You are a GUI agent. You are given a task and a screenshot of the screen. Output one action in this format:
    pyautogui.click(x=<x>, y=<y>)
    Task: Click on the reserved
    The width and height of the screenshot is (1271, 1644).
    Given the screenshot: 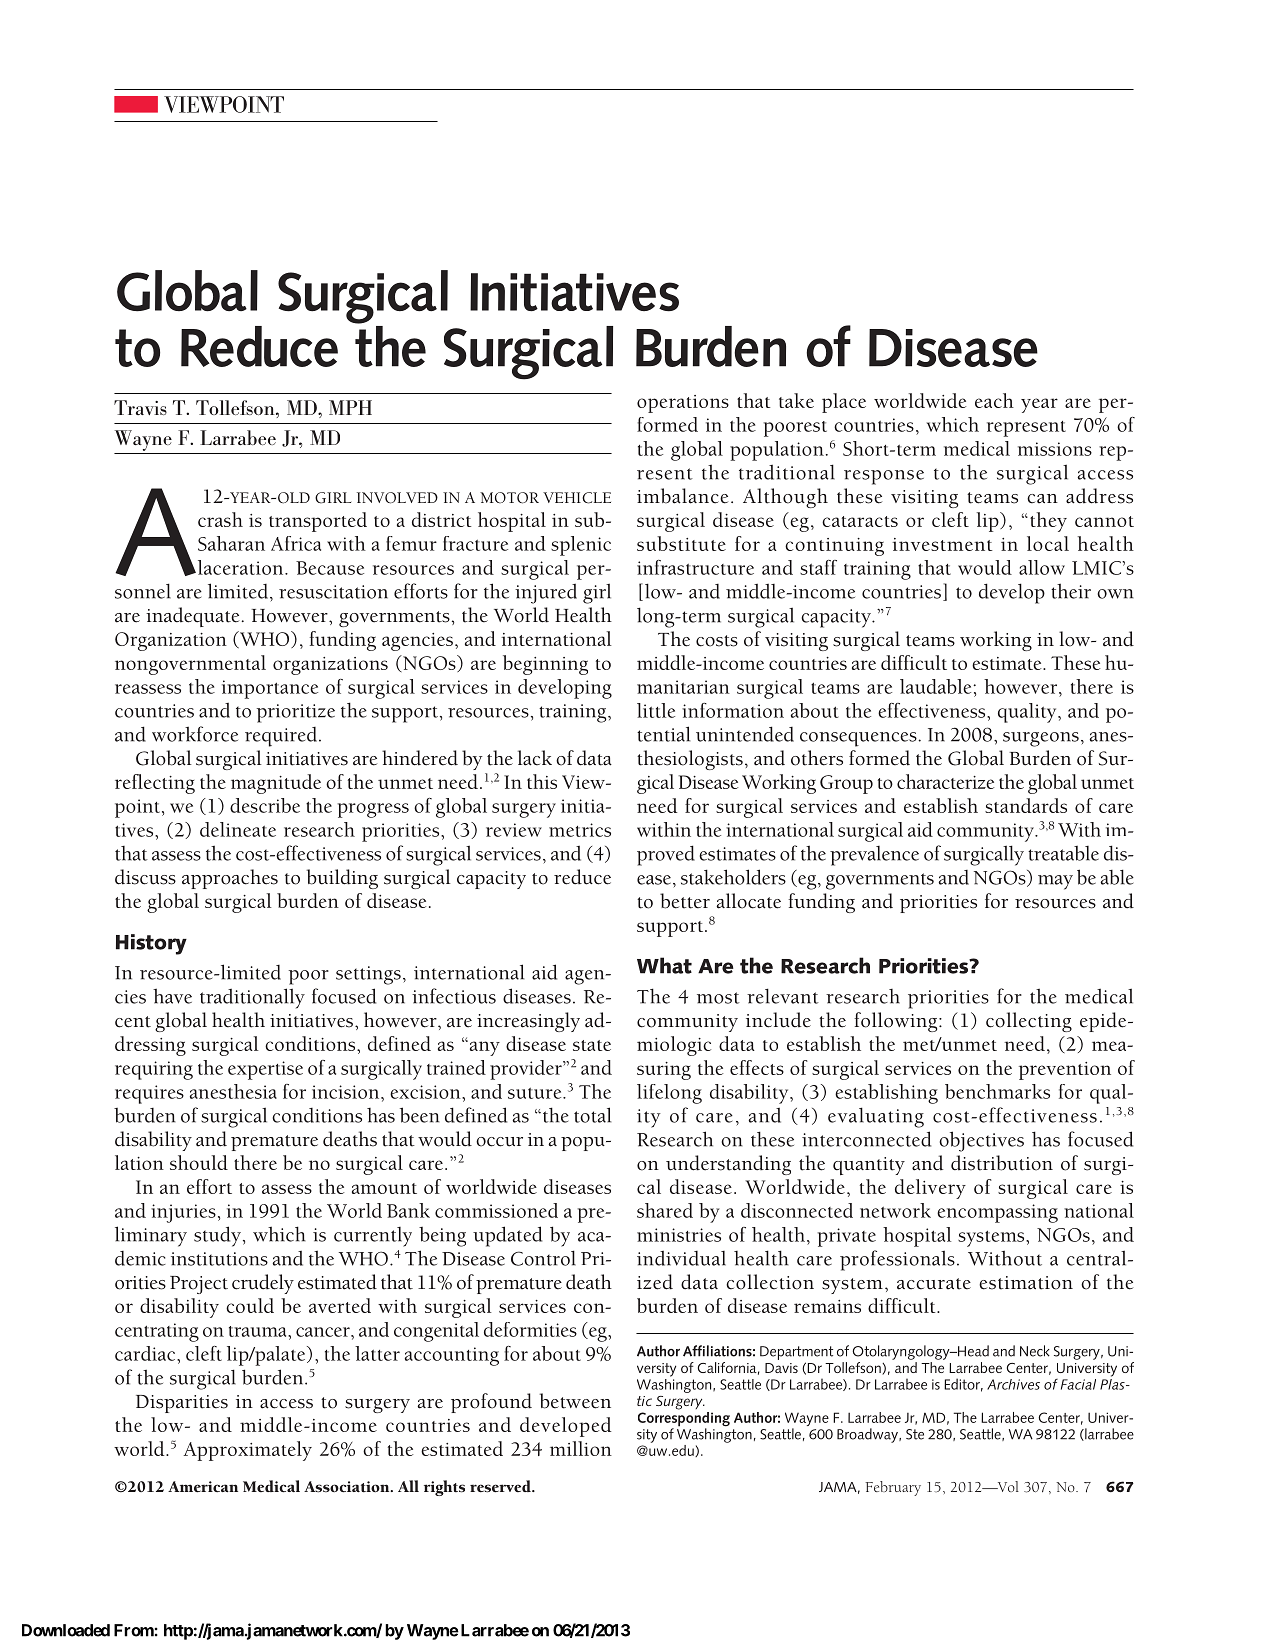 What is the action you would take?
    pyautogui.click(x=501, y=1486)
